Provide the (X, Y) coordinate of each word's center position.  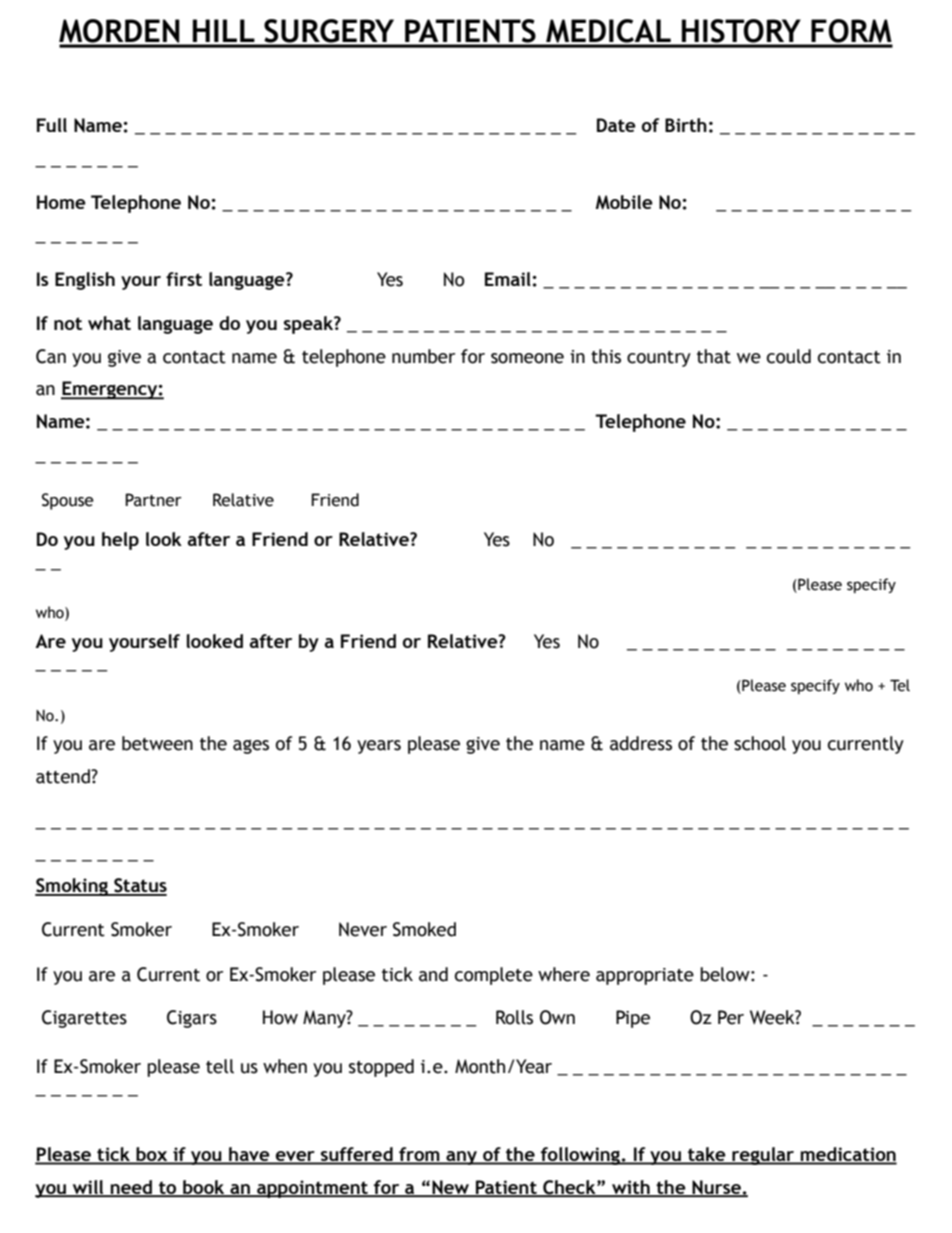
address (641, 743)
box (152, 1155)
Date (616, 125)
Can (51, 356)
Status (139, 886)
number (423, 356)
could (789, 356)
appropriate (645, 976)
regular (763, 1156)
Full (52, 125)
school (760, 743)
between (157, 743)
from (419, 1155)
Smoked (424, 929)
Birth (686, 125)
